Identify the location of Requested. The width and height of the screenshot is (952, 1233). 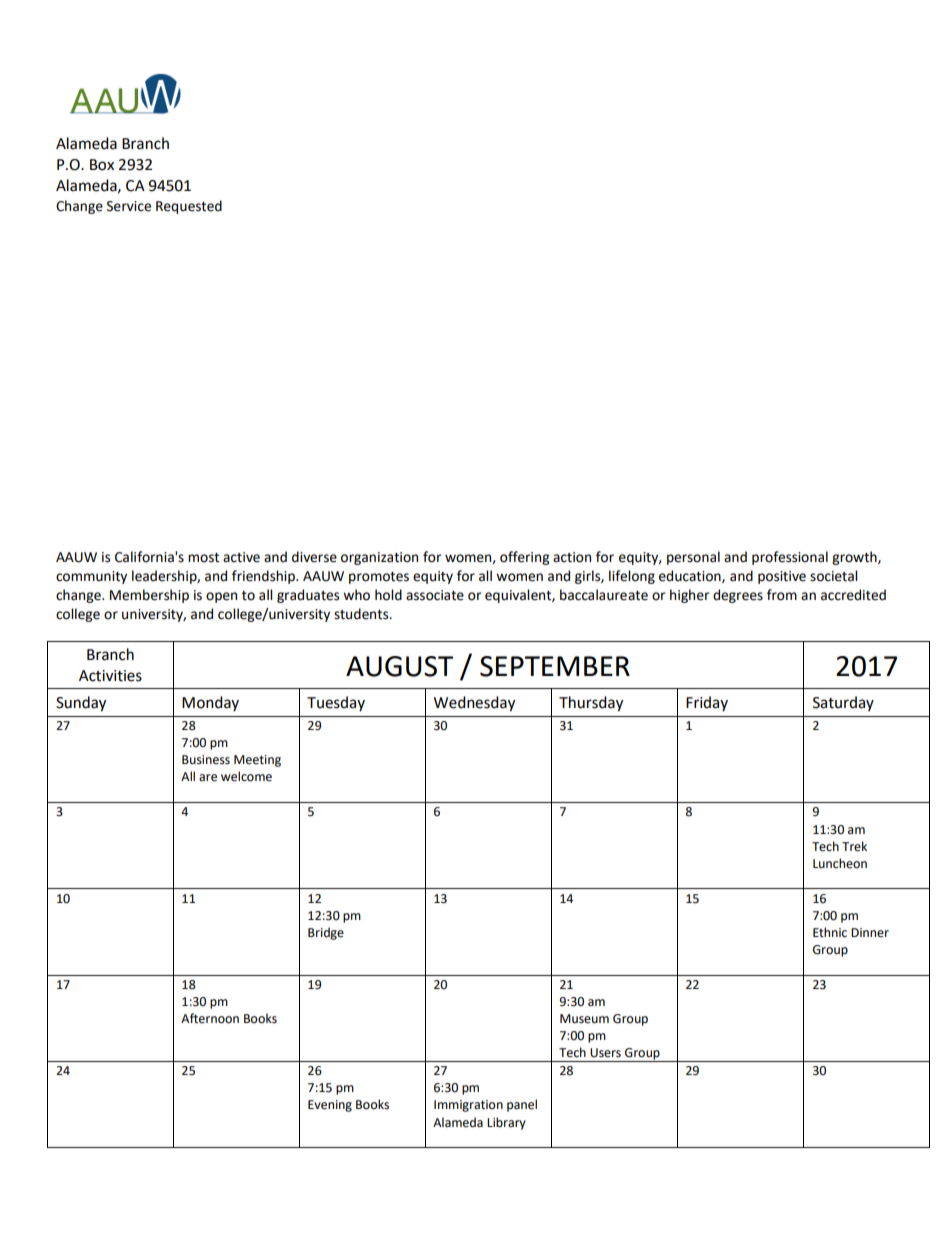
(189, 207).
